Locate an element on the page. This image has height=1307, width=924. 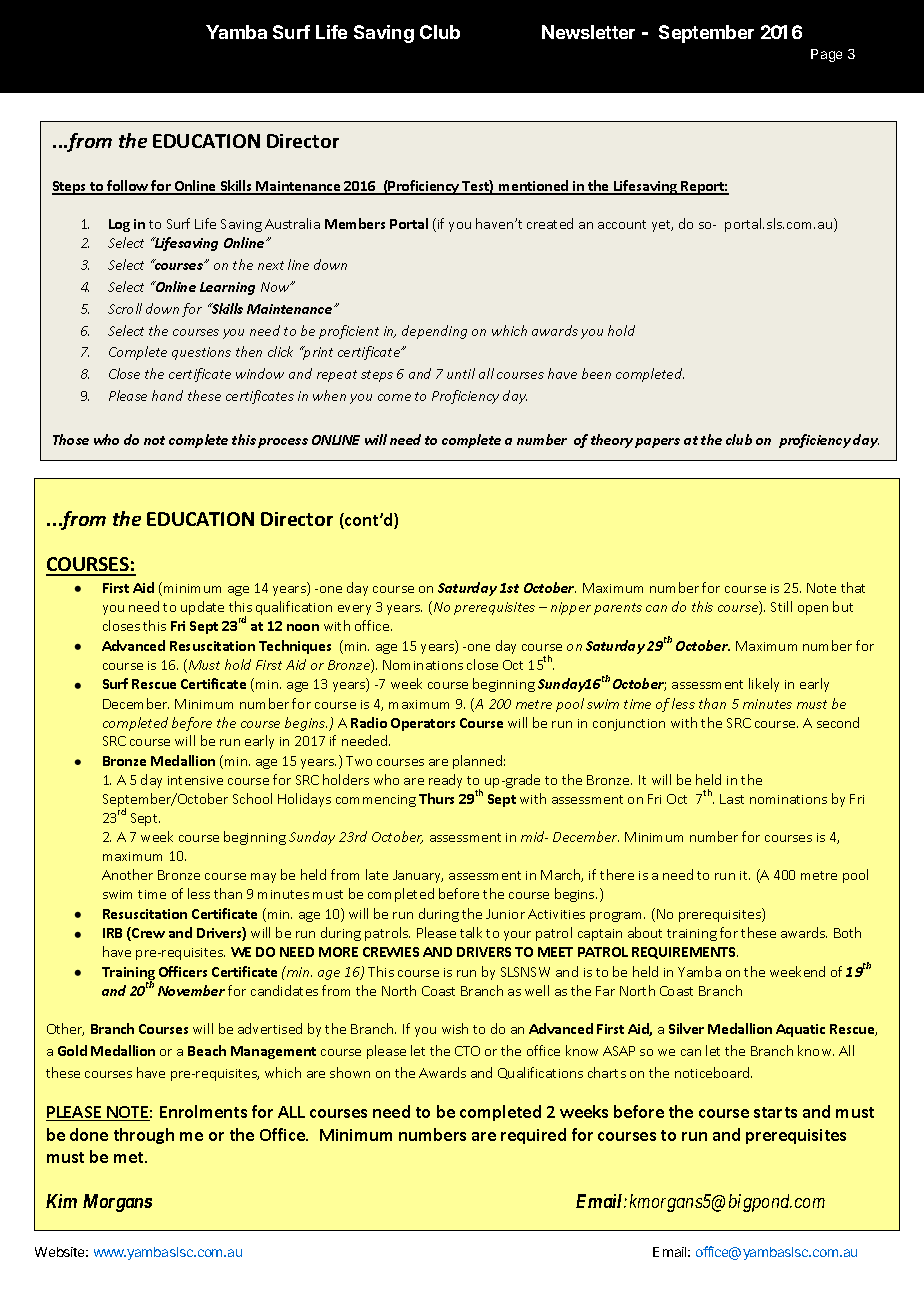
Page is located at coordinates (826, 55).
